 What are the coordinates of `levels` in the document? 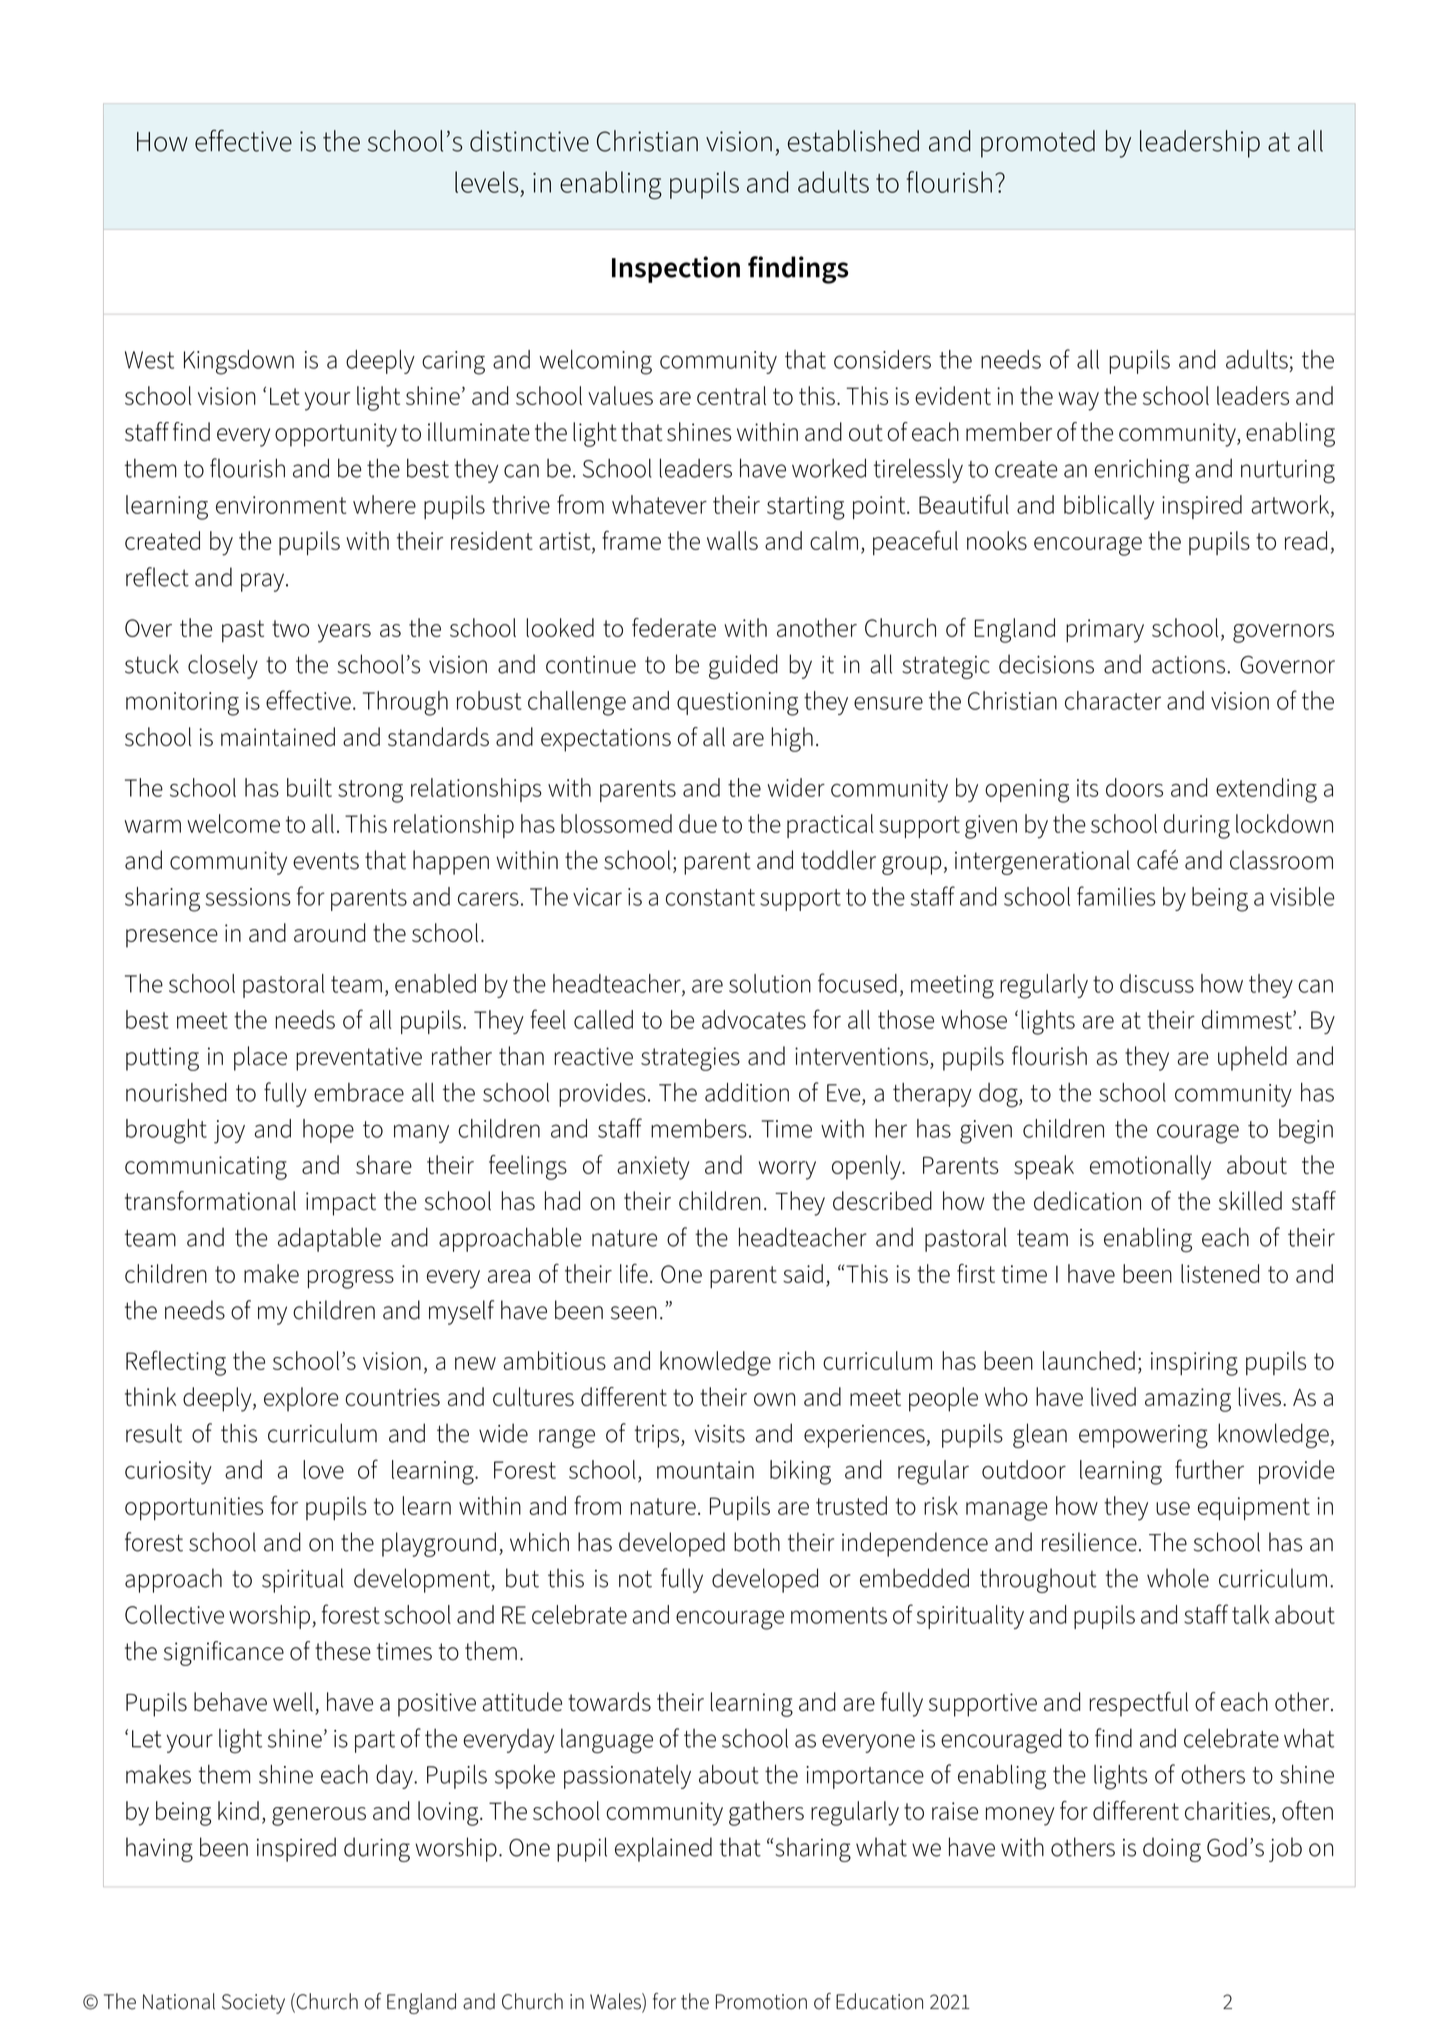 It's located at (486, 182).
